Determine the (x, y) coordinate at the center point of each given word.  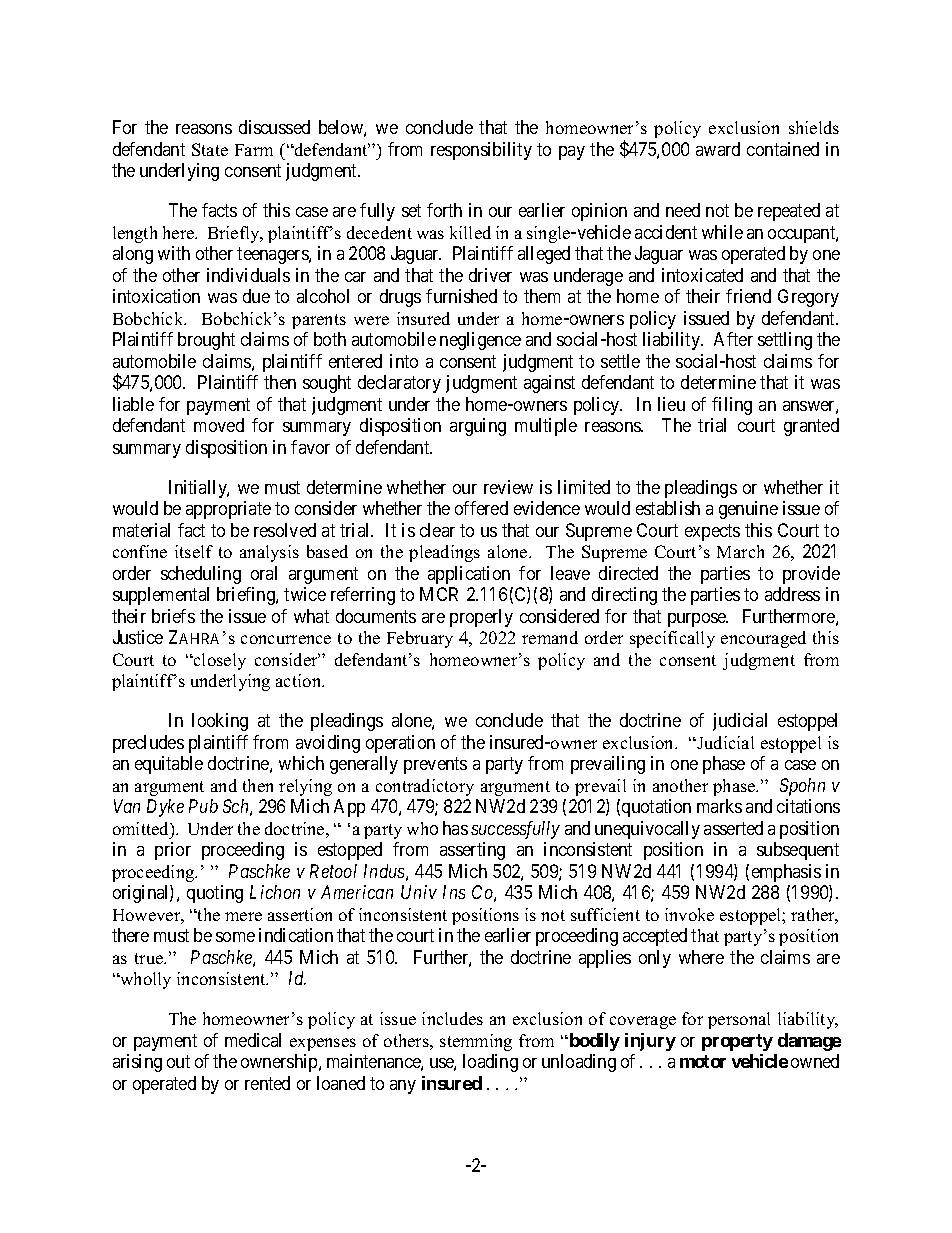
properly (481, 618)
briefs (173, 616)
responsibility (481, 151)
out (178, 1062)
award (718, 149)
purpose (698, 620)
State (210, 149)
